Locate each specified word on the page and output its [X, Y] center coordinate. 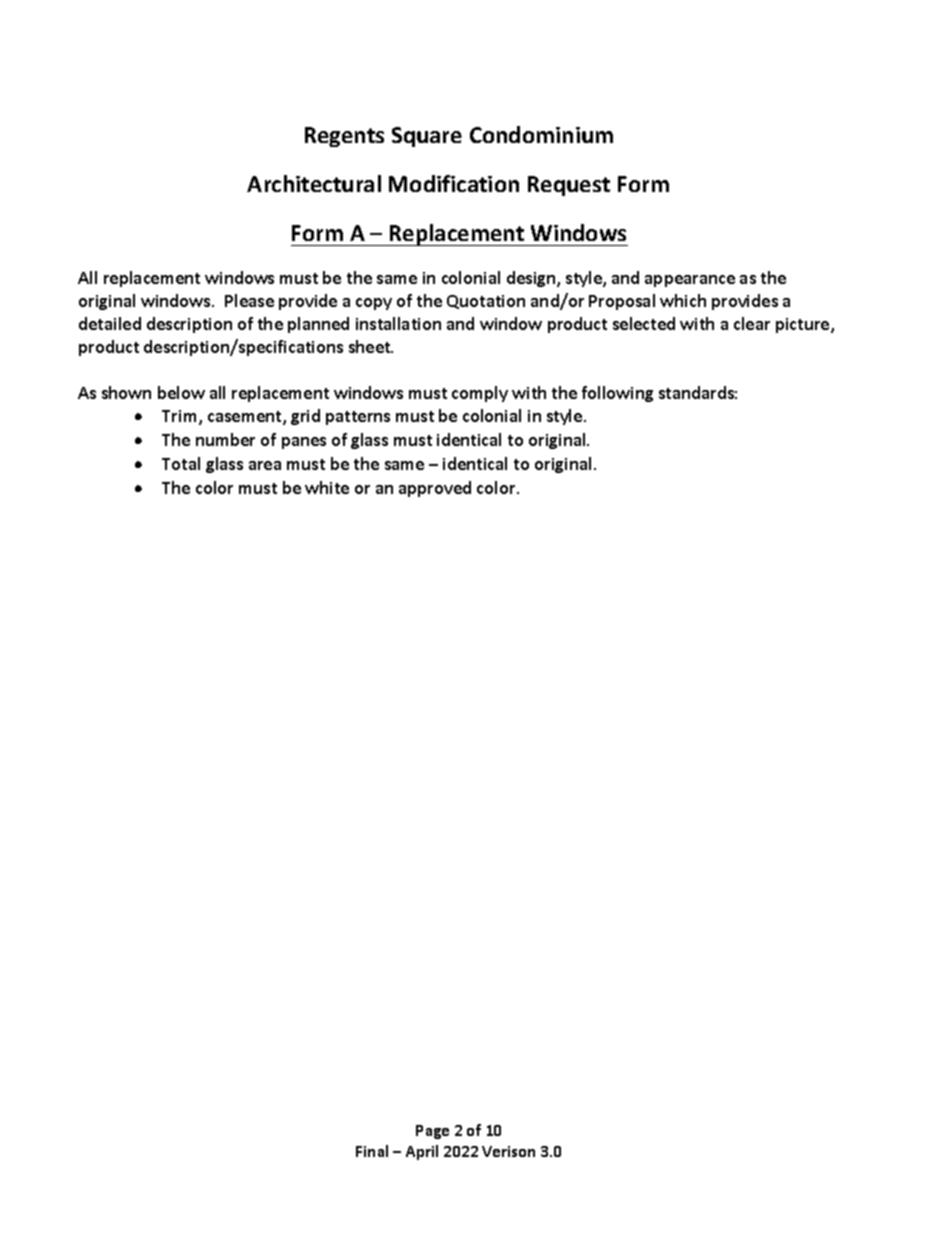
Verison [508, 1151]
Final [372, 1151]
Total [181, 463]
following [617, 394]
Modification [454, 183]
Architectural [314, 183]
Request [569, 186]
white [327, 487]
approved [435, 489]
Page [432, 1132]
